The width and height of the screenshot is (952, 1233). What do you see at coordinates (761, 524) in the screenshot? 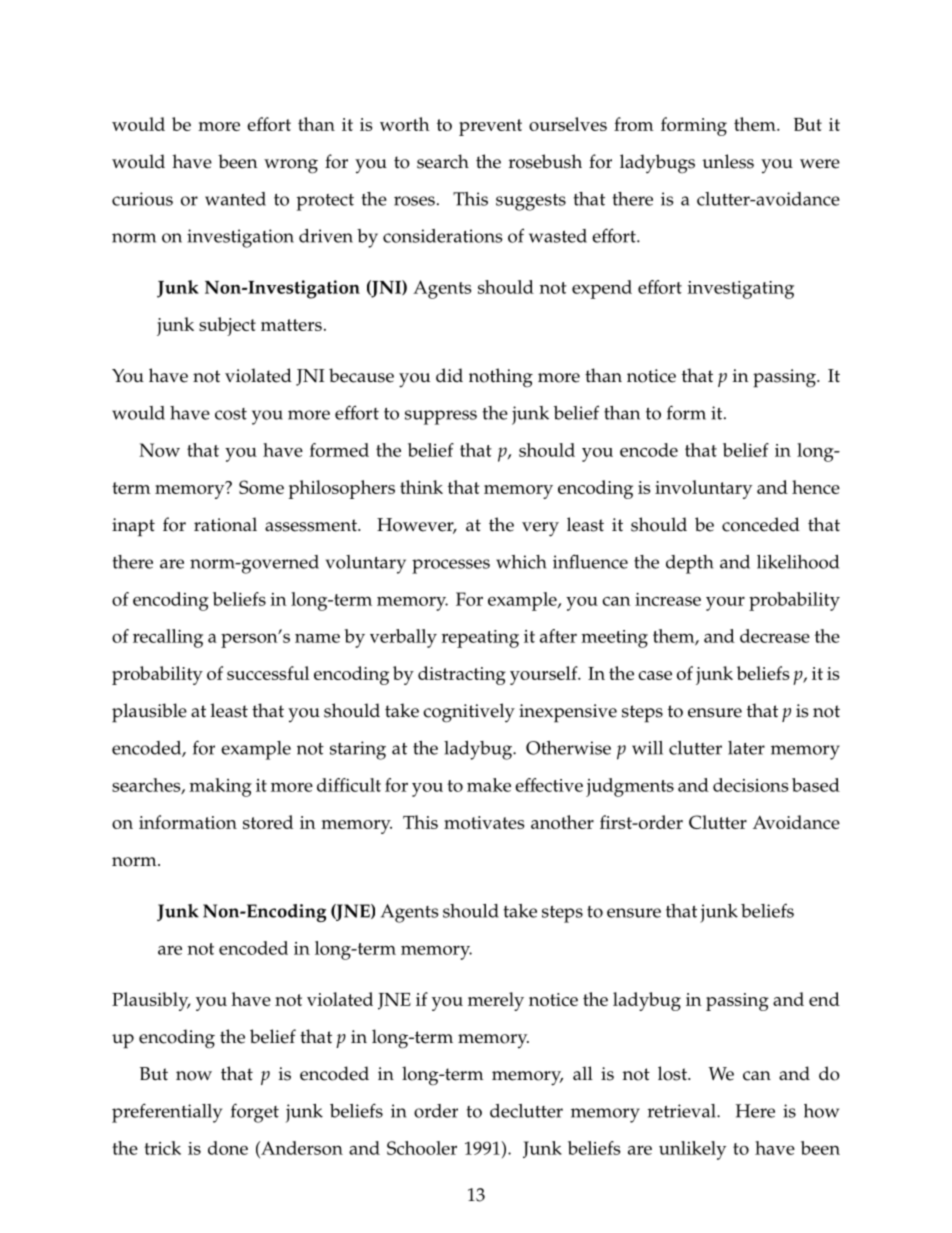
I see `conceded` at bounding box center [761, 524].
